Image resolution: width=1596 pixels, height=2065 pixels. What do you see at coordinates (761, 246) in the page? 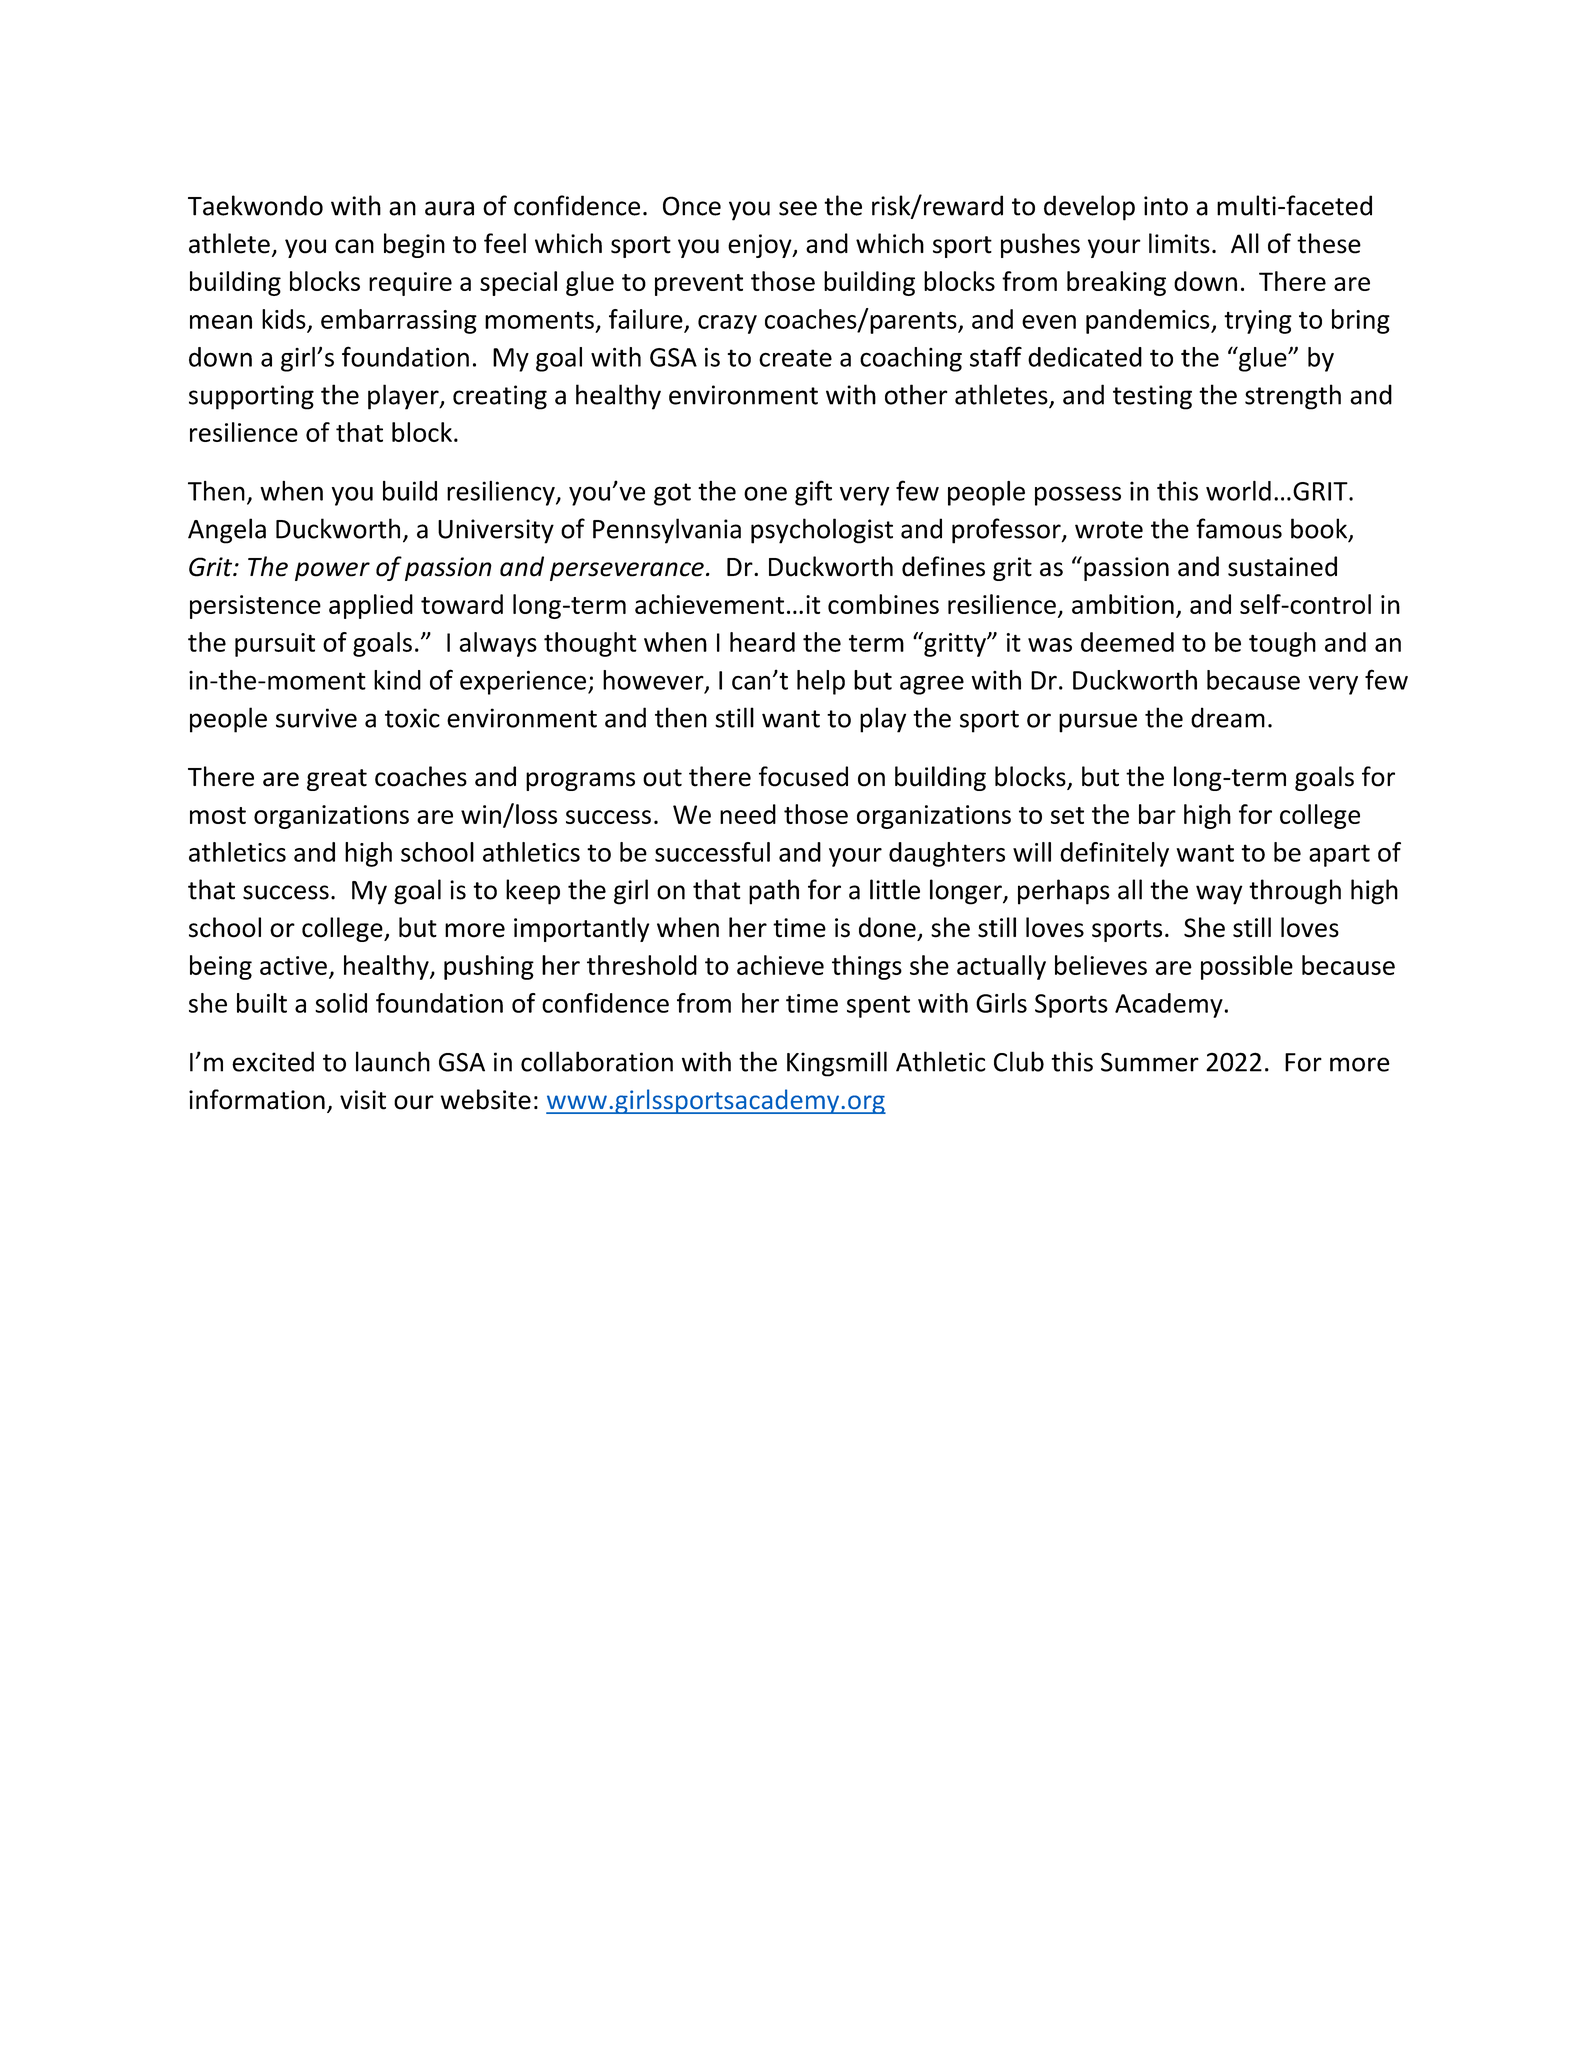
I see `enjoy` at bounding box center [761, 246].
